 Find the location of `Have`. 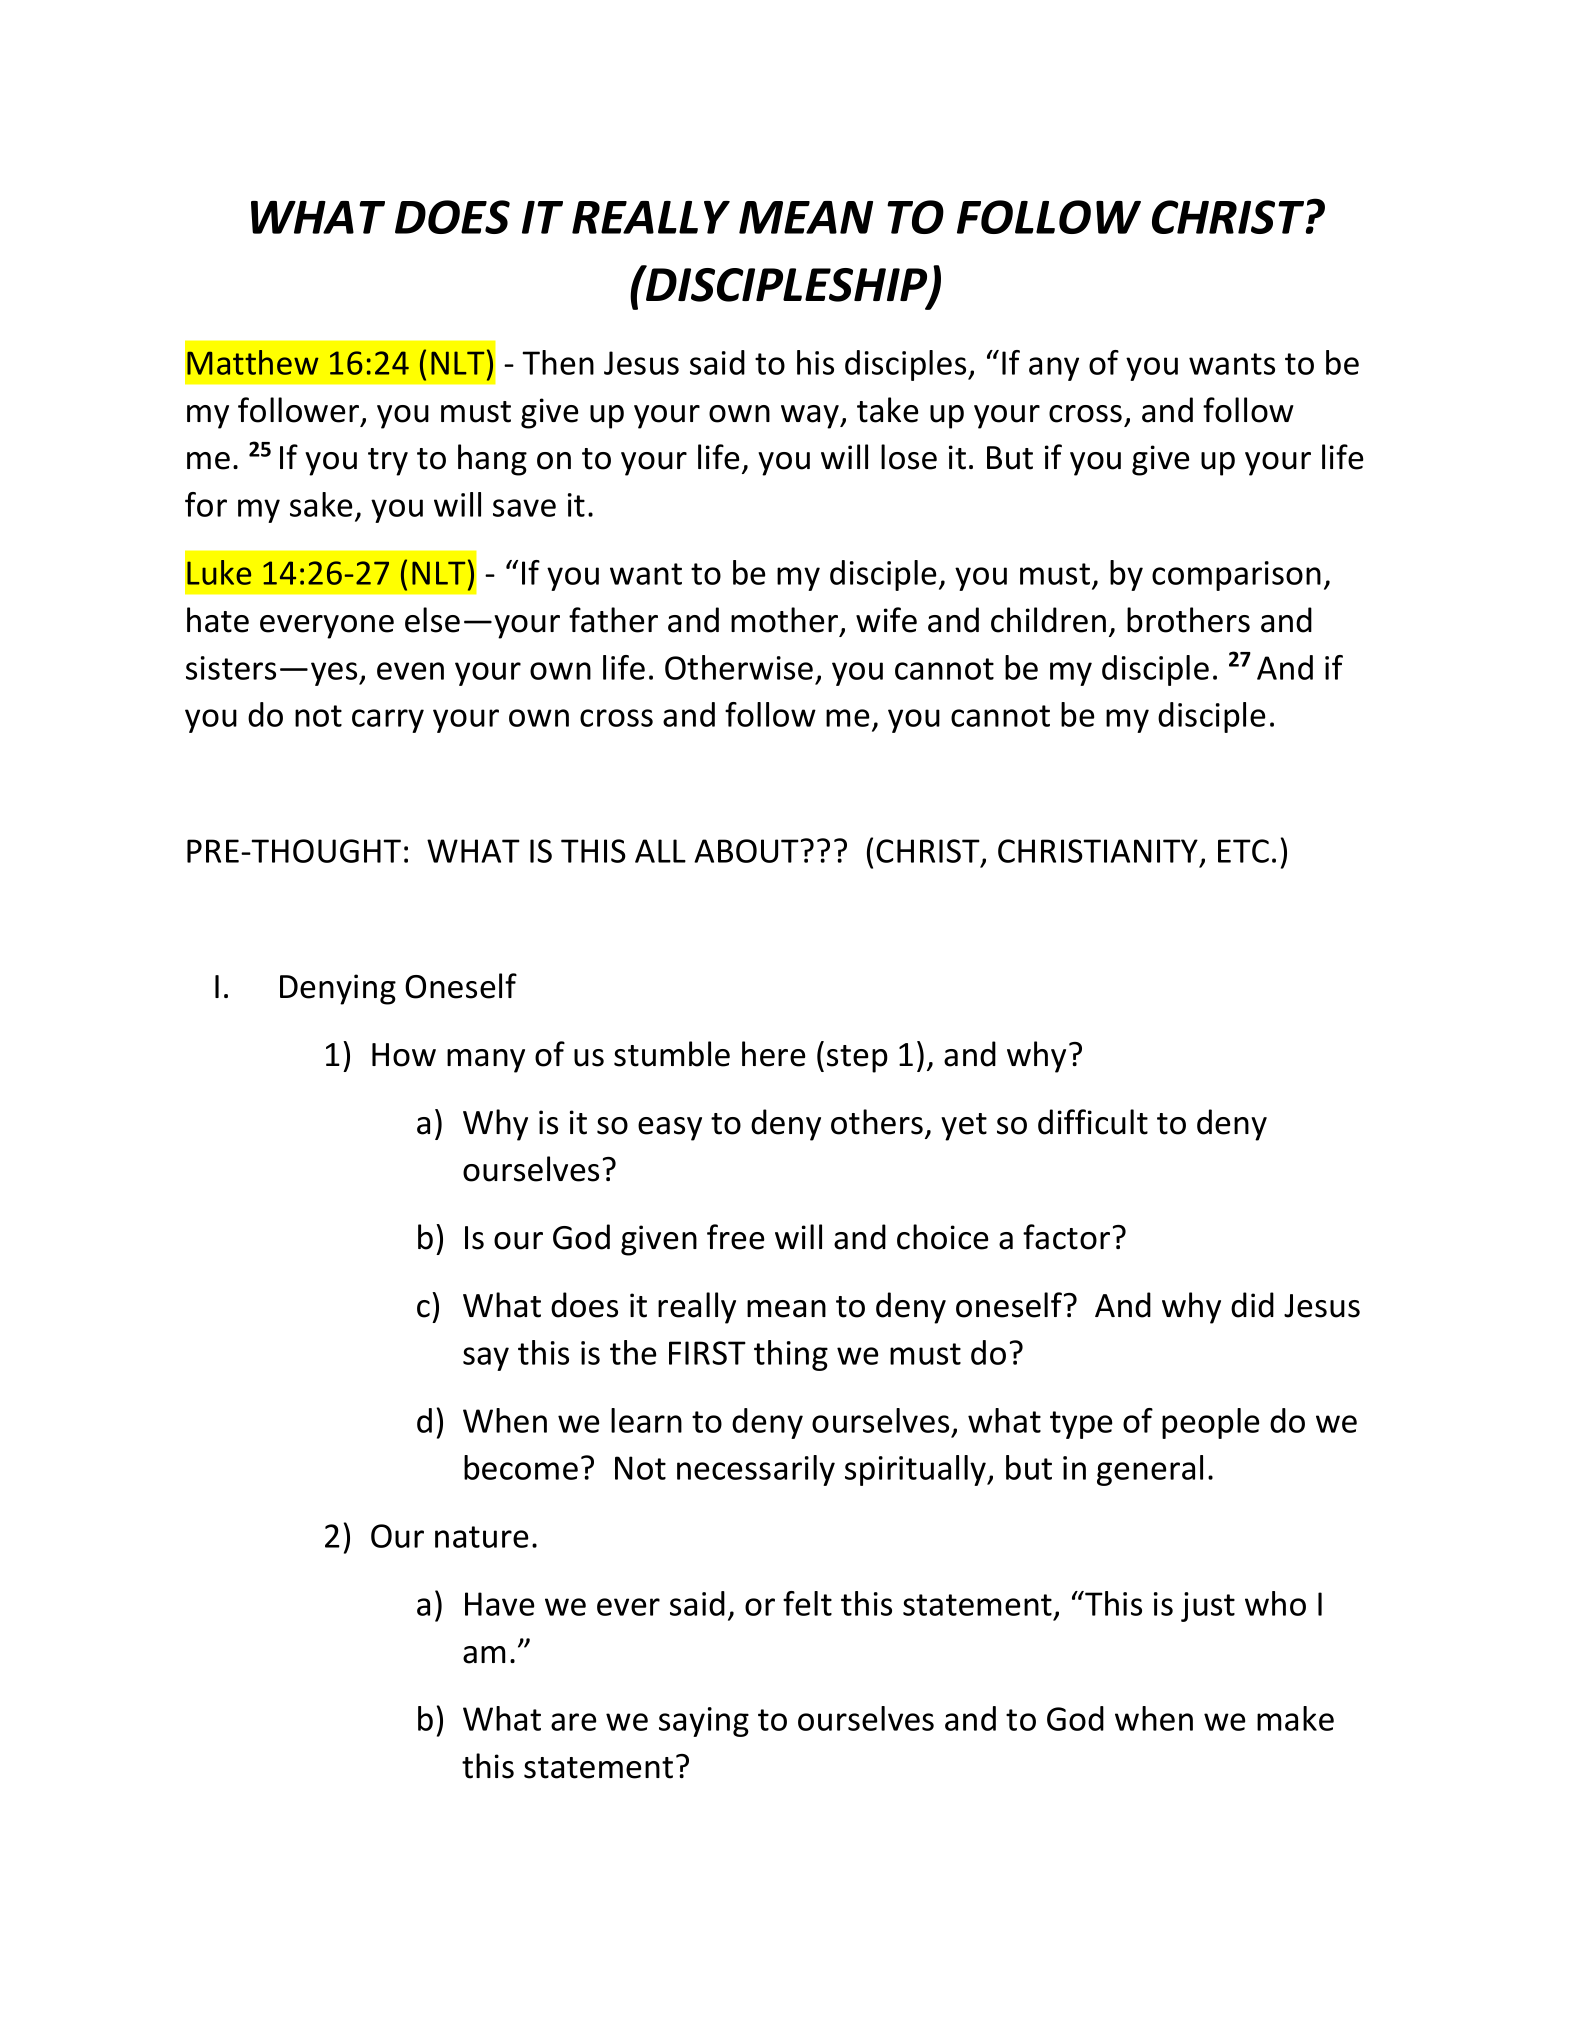

Have is located at coordinates (499, 1604).
